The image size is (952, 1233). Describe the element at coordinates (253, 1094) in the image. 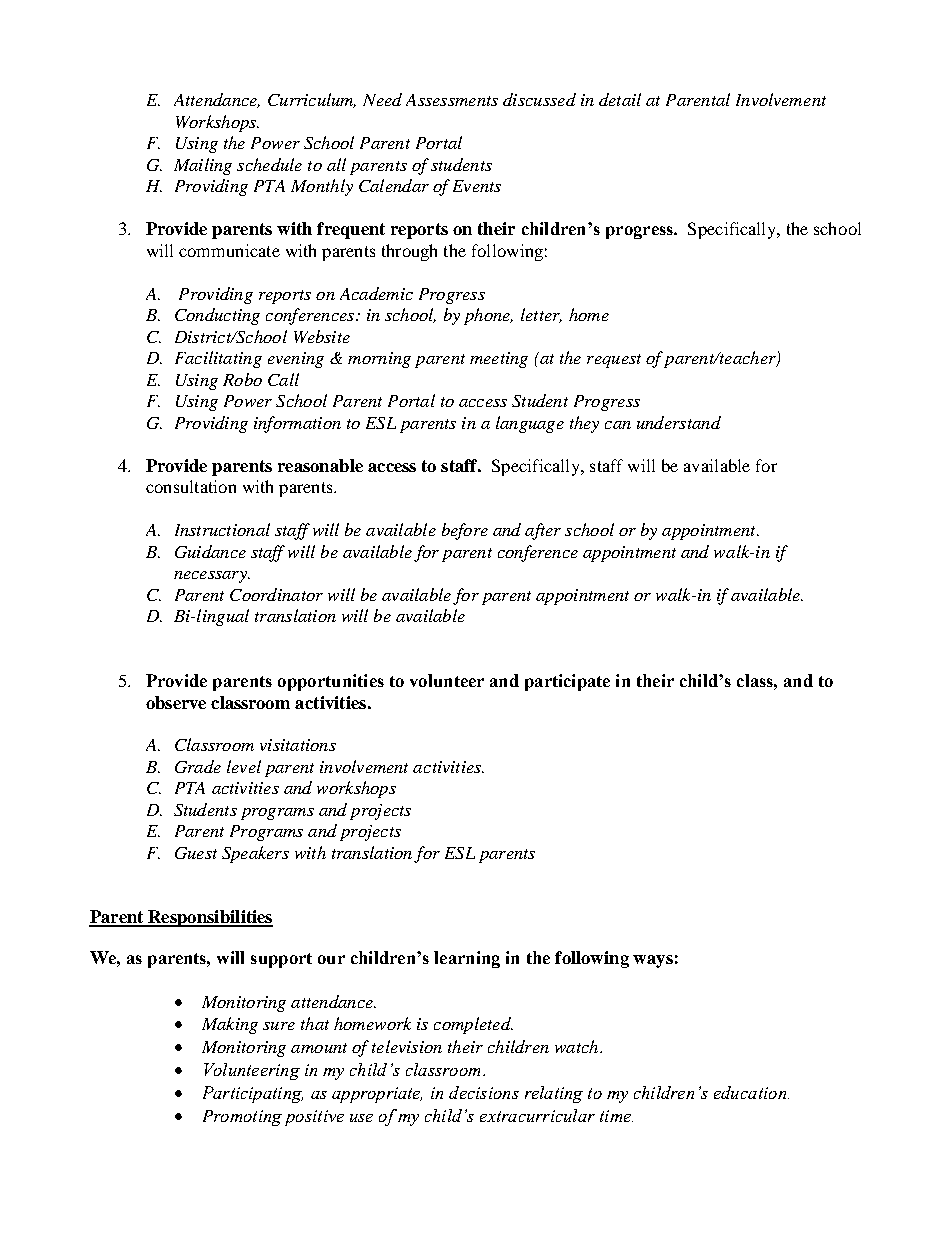

I see `Participating` at that location.
